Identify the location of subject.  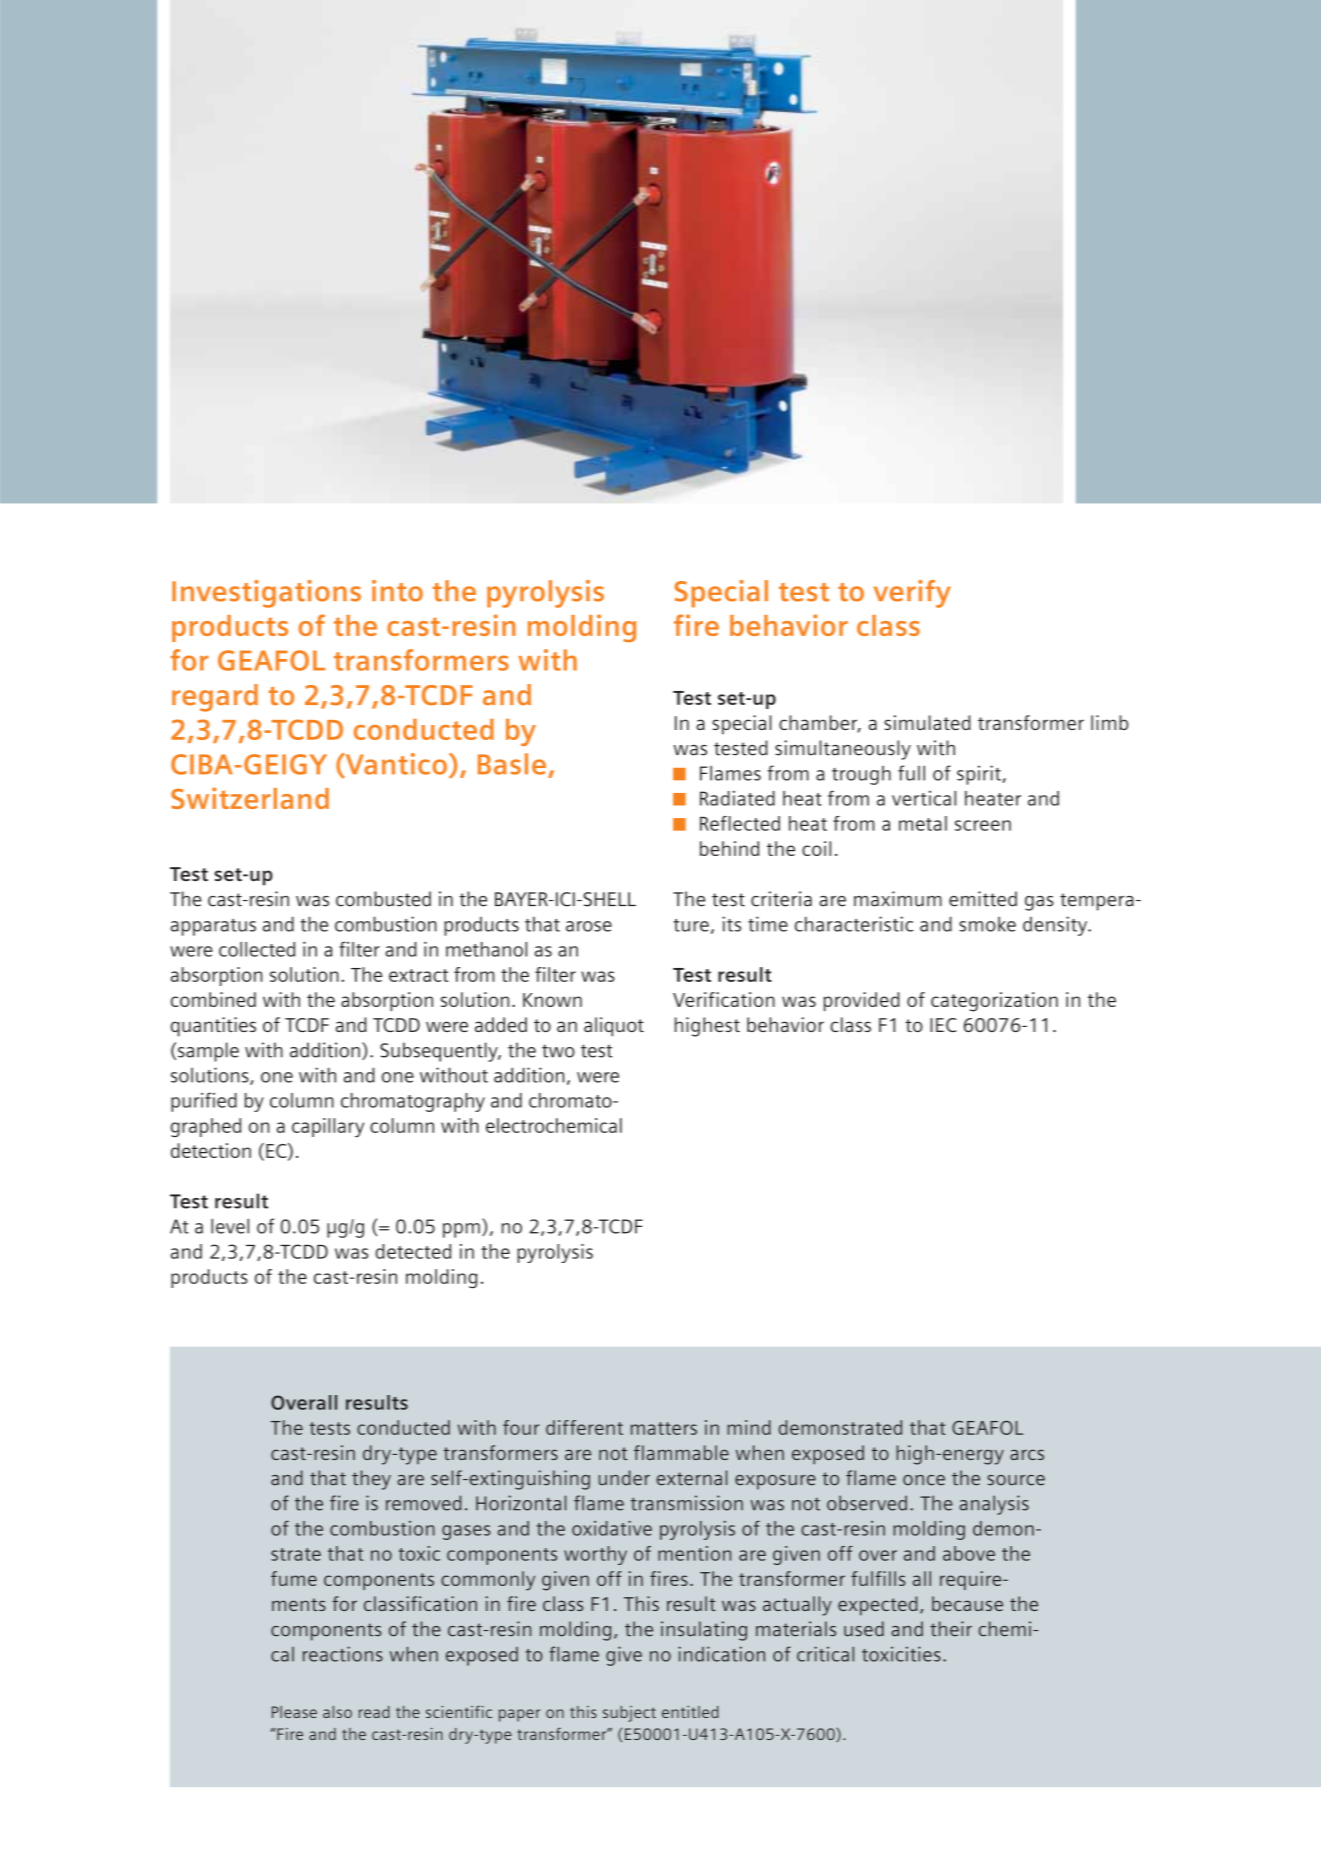
(629, 1714).
